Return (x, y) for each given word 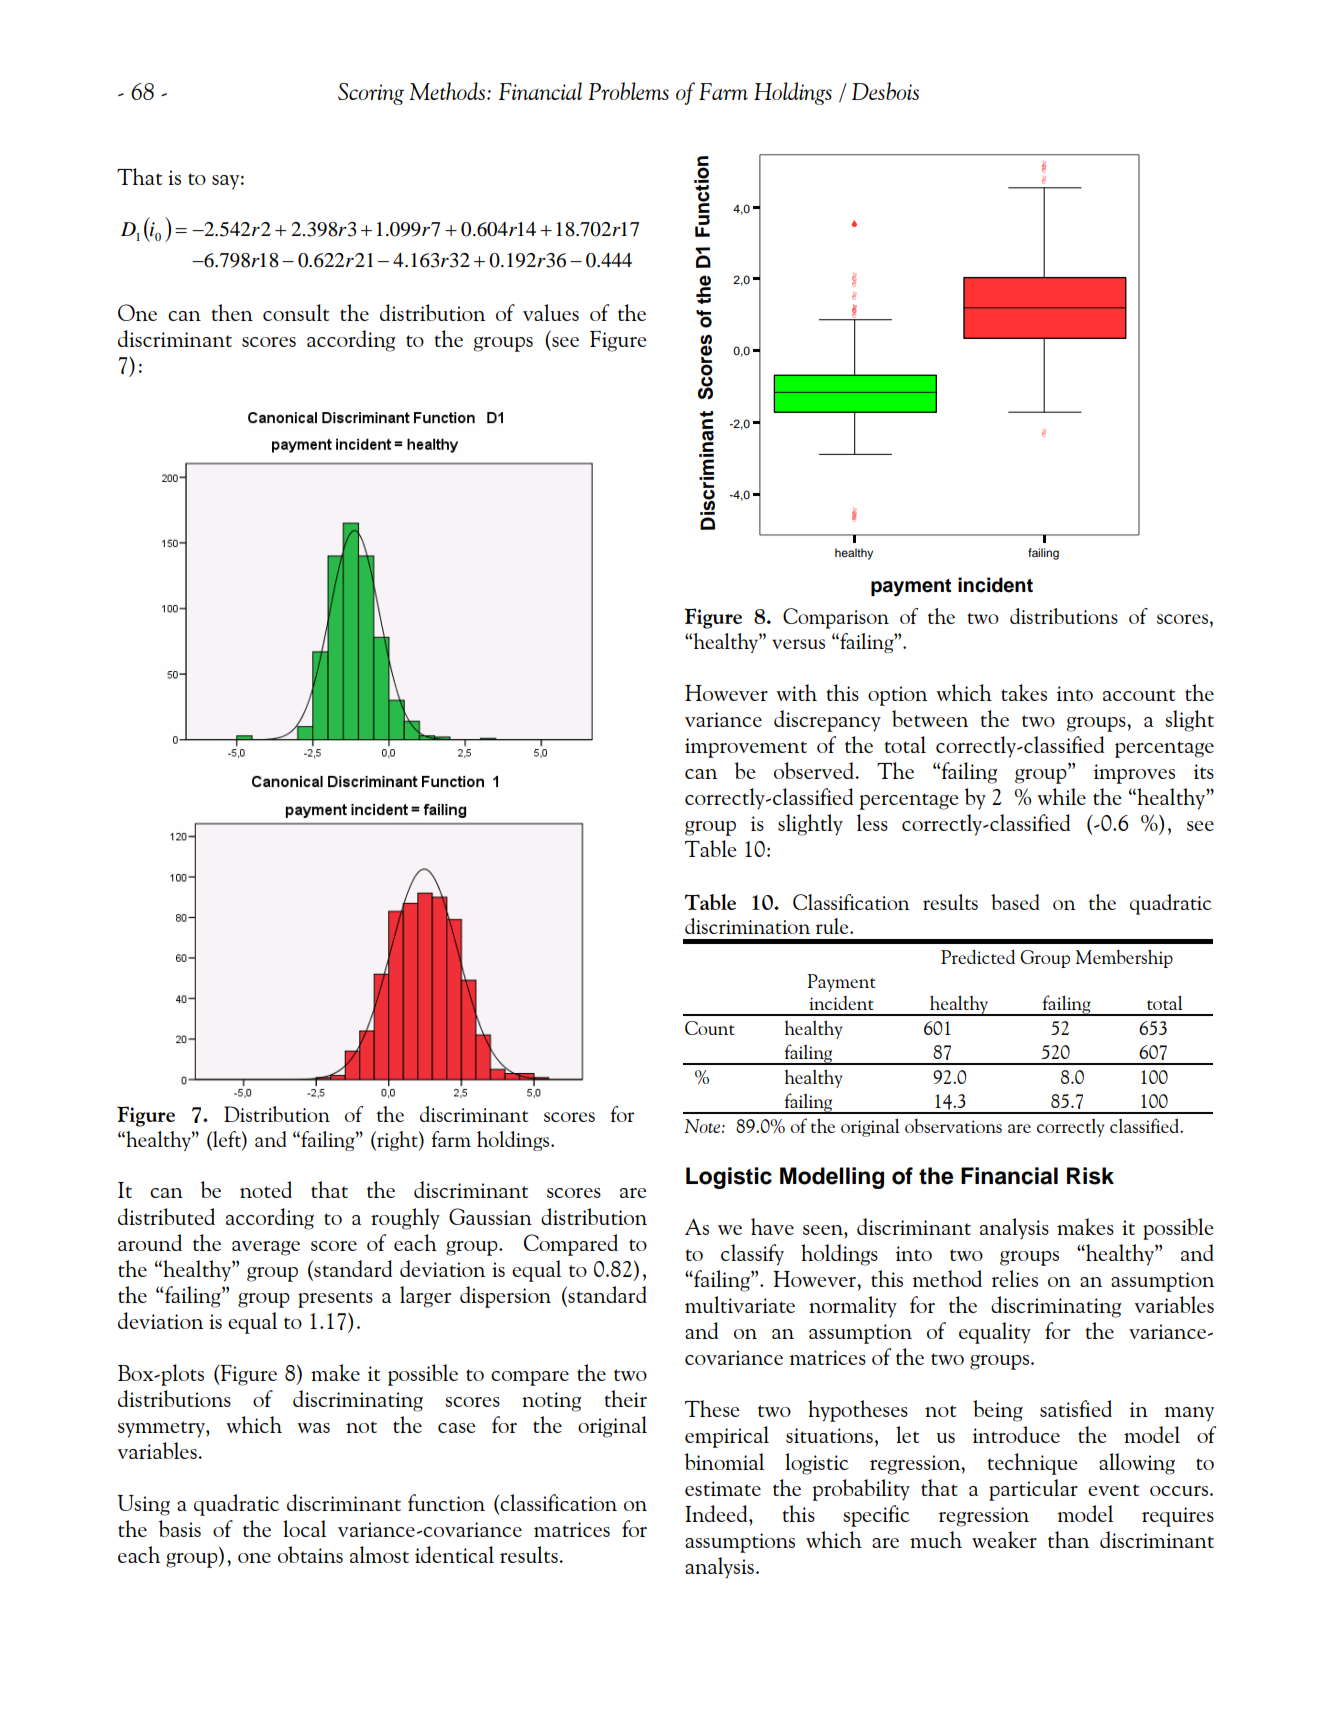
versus (798, 644)
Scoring (371, 94)
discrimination (747, 926)
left (227, 1139)
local (304, 1528)
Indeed (717, 1513)
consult (296, 312)
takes (1024, 692)
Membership (1124, 958)
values (551, 312)
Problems (628, 91)
